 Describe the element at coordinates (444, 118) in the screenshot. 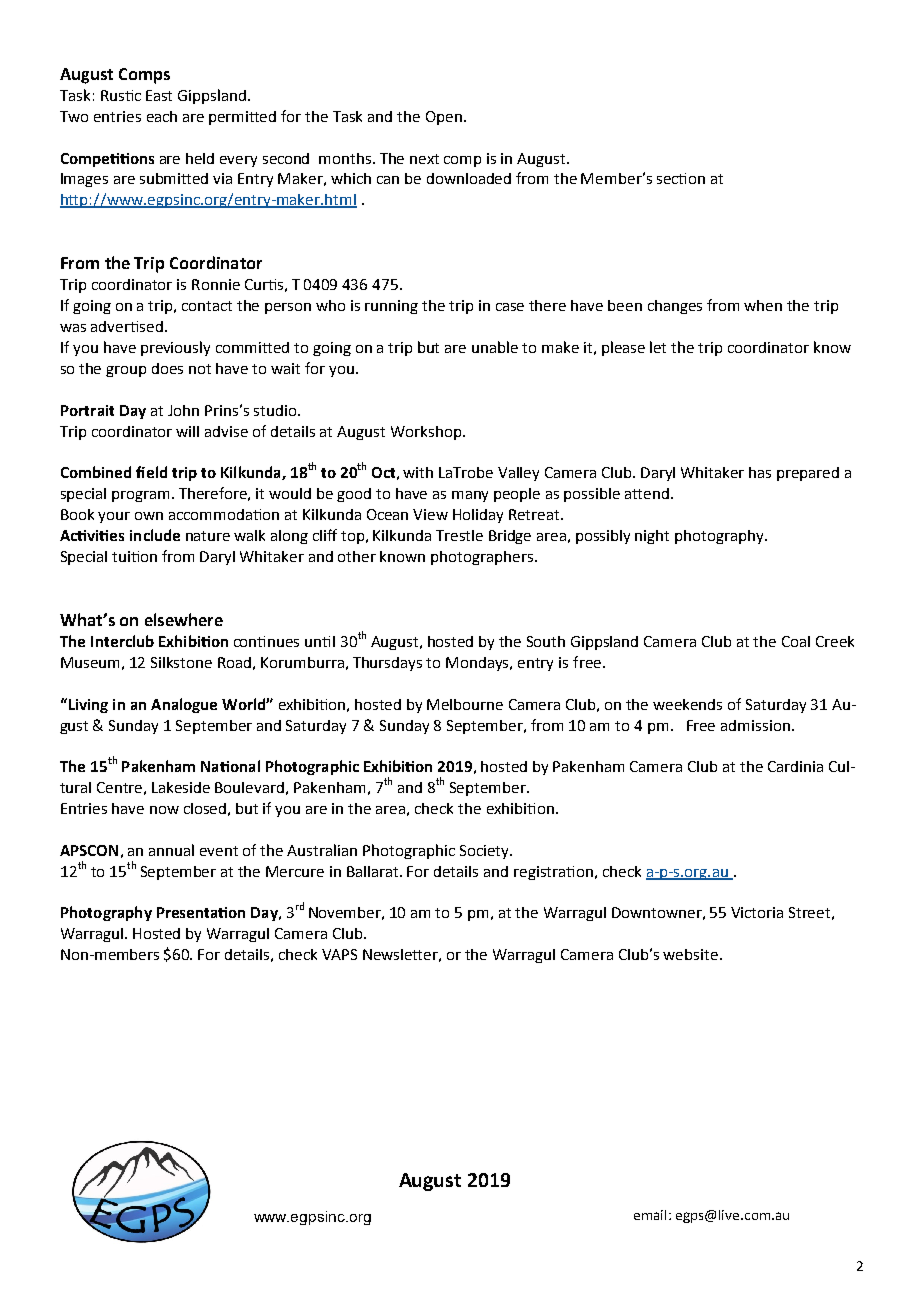

I see `Open` at that location.
